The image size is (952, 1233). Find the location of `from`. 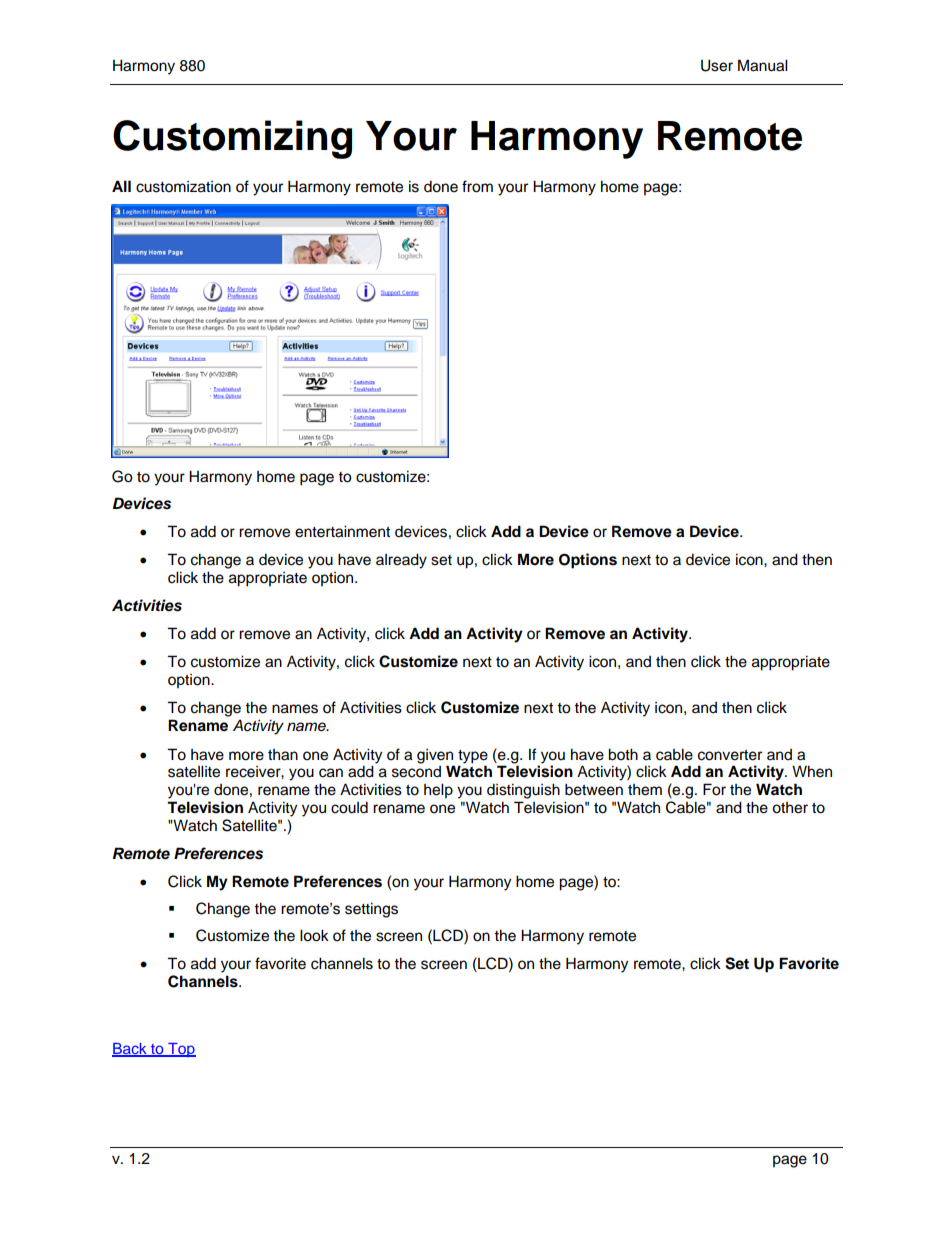

from is located at coordinates (477, 186).
